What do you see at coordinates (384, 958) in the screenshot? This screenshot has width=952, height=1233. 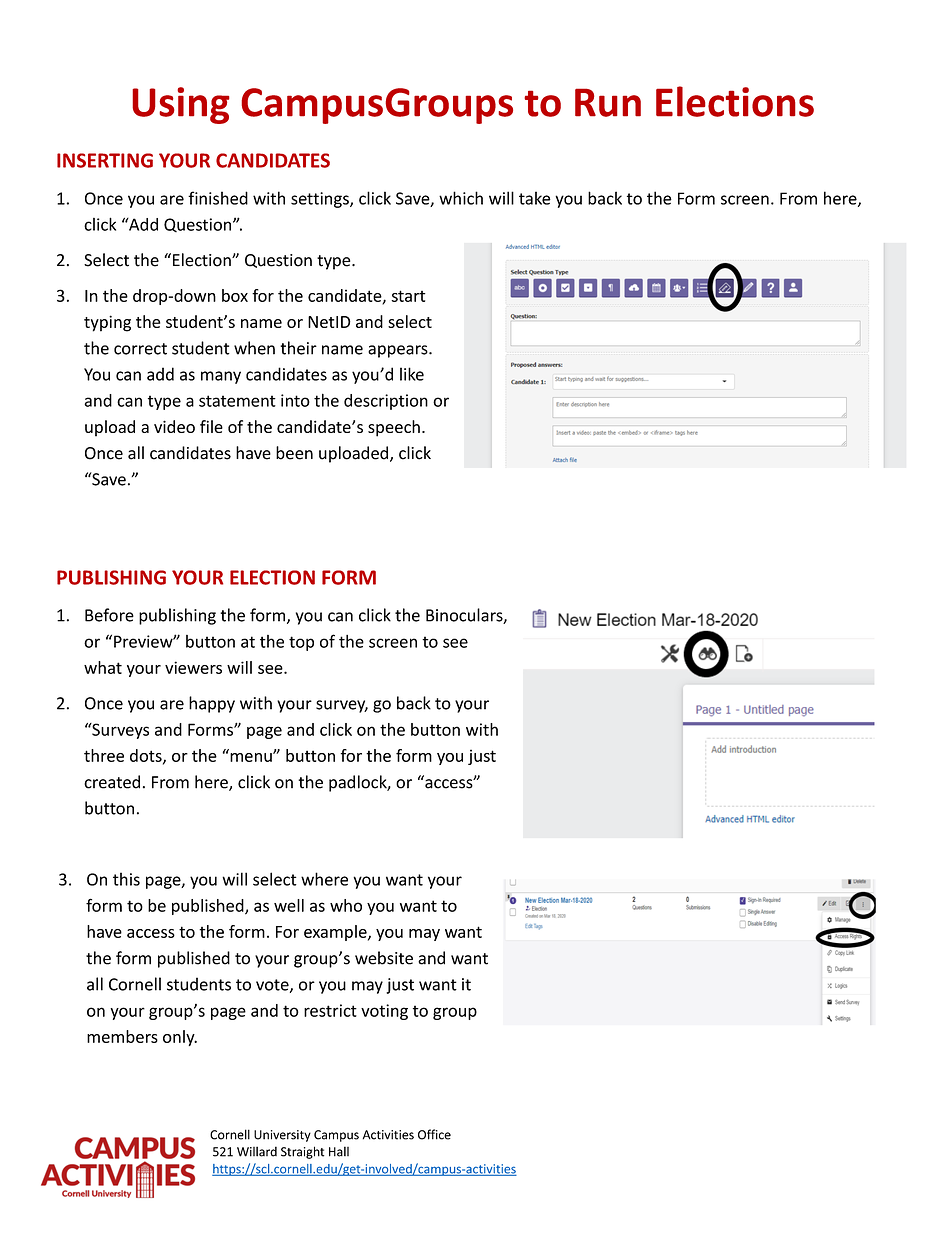 I see `website` at bounding box center [384, 958].
